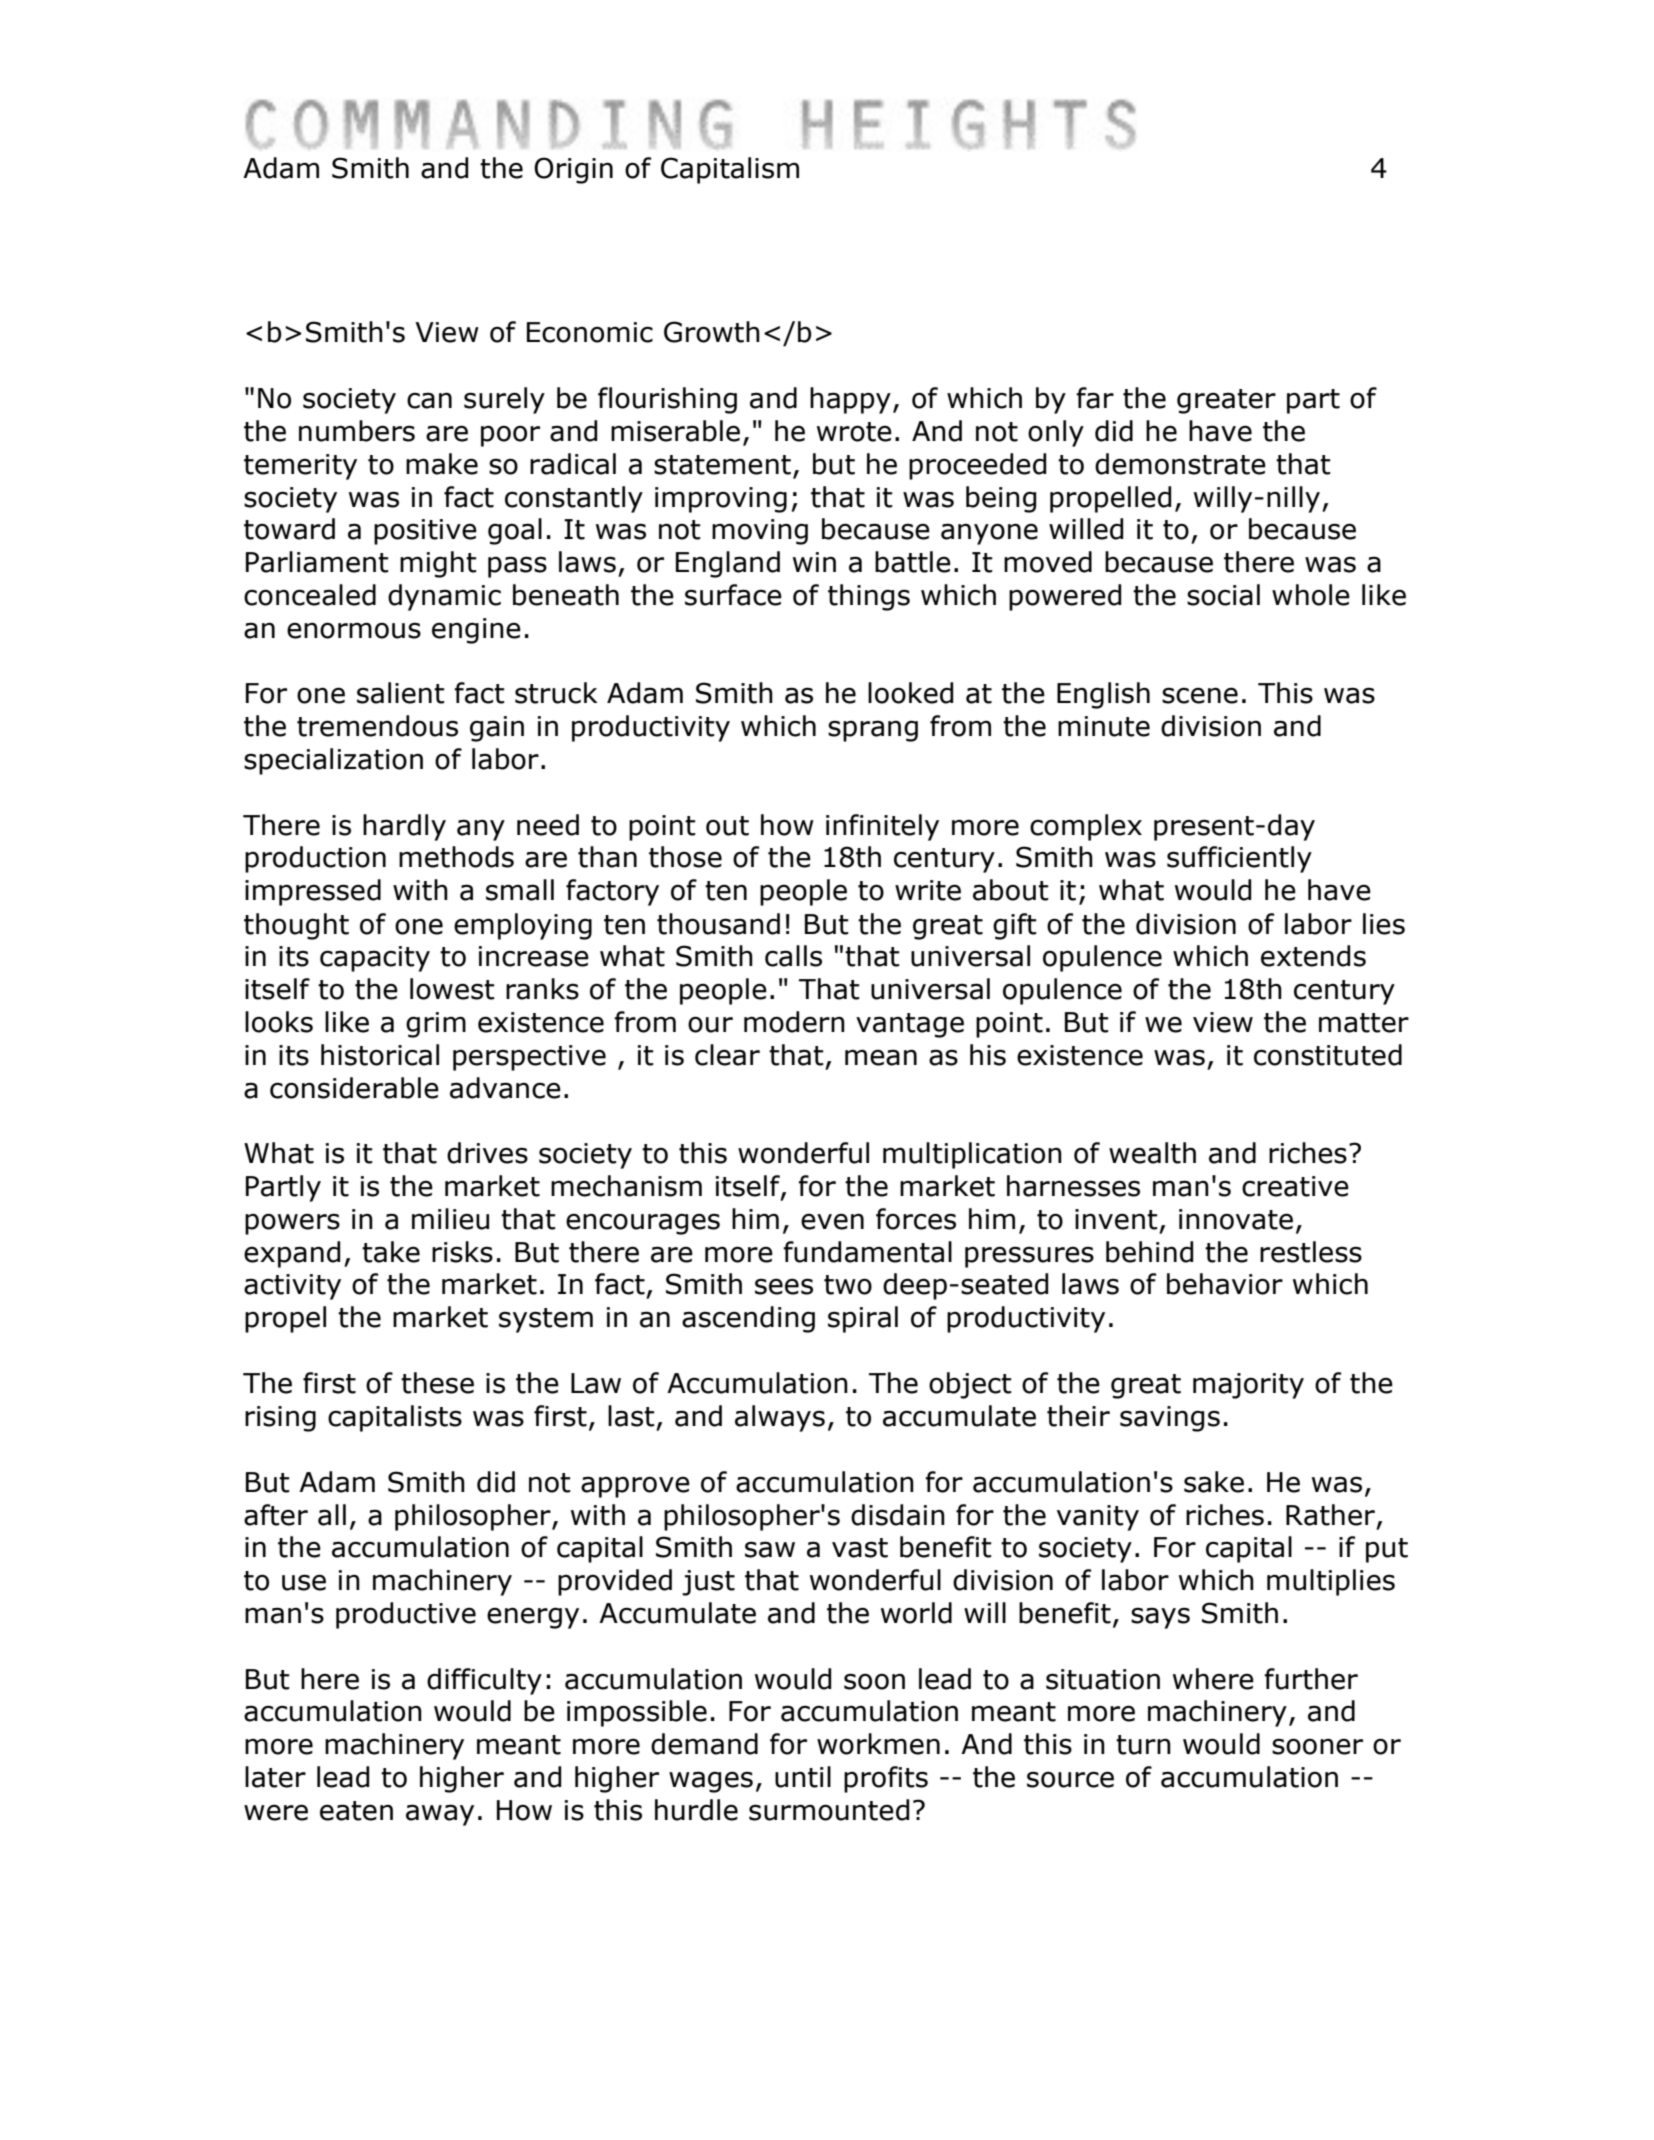 The height and width of the page is (2140, 1654). What do you see at coordinates (794, 1022) in the page?
I see `modern` at bounding box center [794, 1022].
